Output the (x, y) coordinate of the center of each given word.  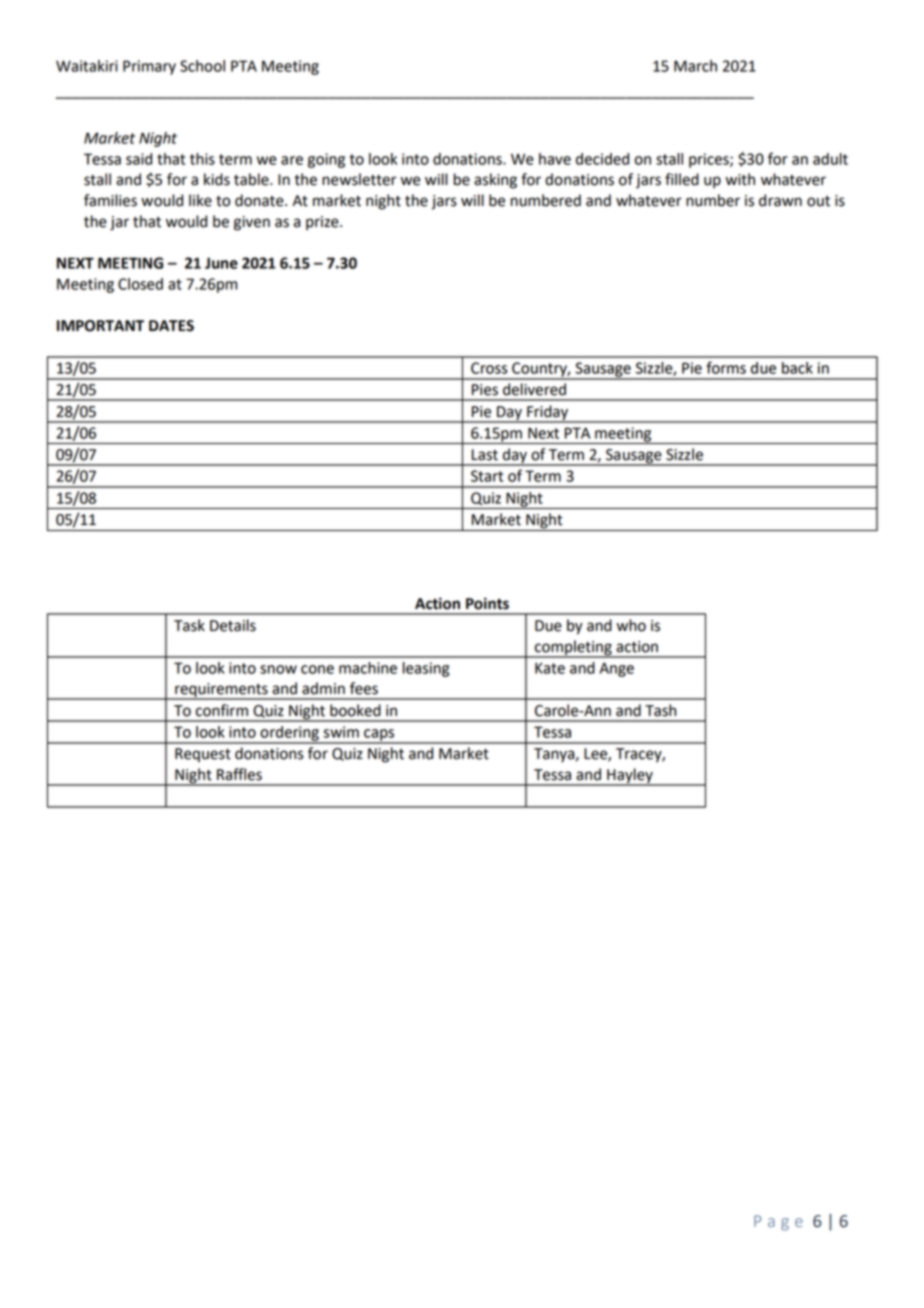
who (631, 625)
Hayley (630, 777)
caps (379, 736)
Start (487, 476)
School (202, 66)
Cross (489, 368)
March (695, 66)
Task (189, 625)
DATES (171, 326)
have (555, 159)
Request (203, 755)
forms (726, 367)
